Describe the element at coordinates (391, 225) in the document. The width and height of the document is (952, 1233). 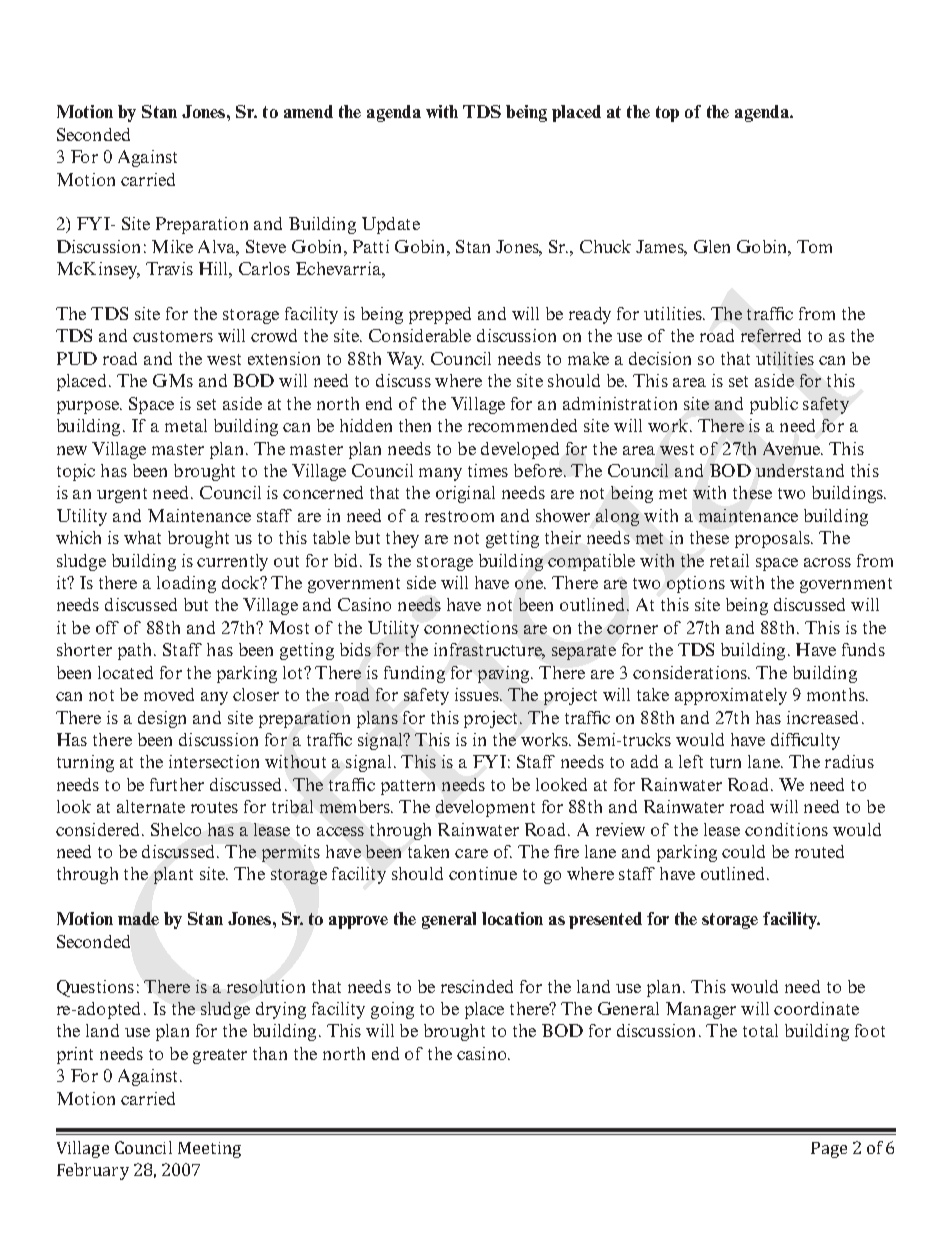
I see `Update` at that location.
